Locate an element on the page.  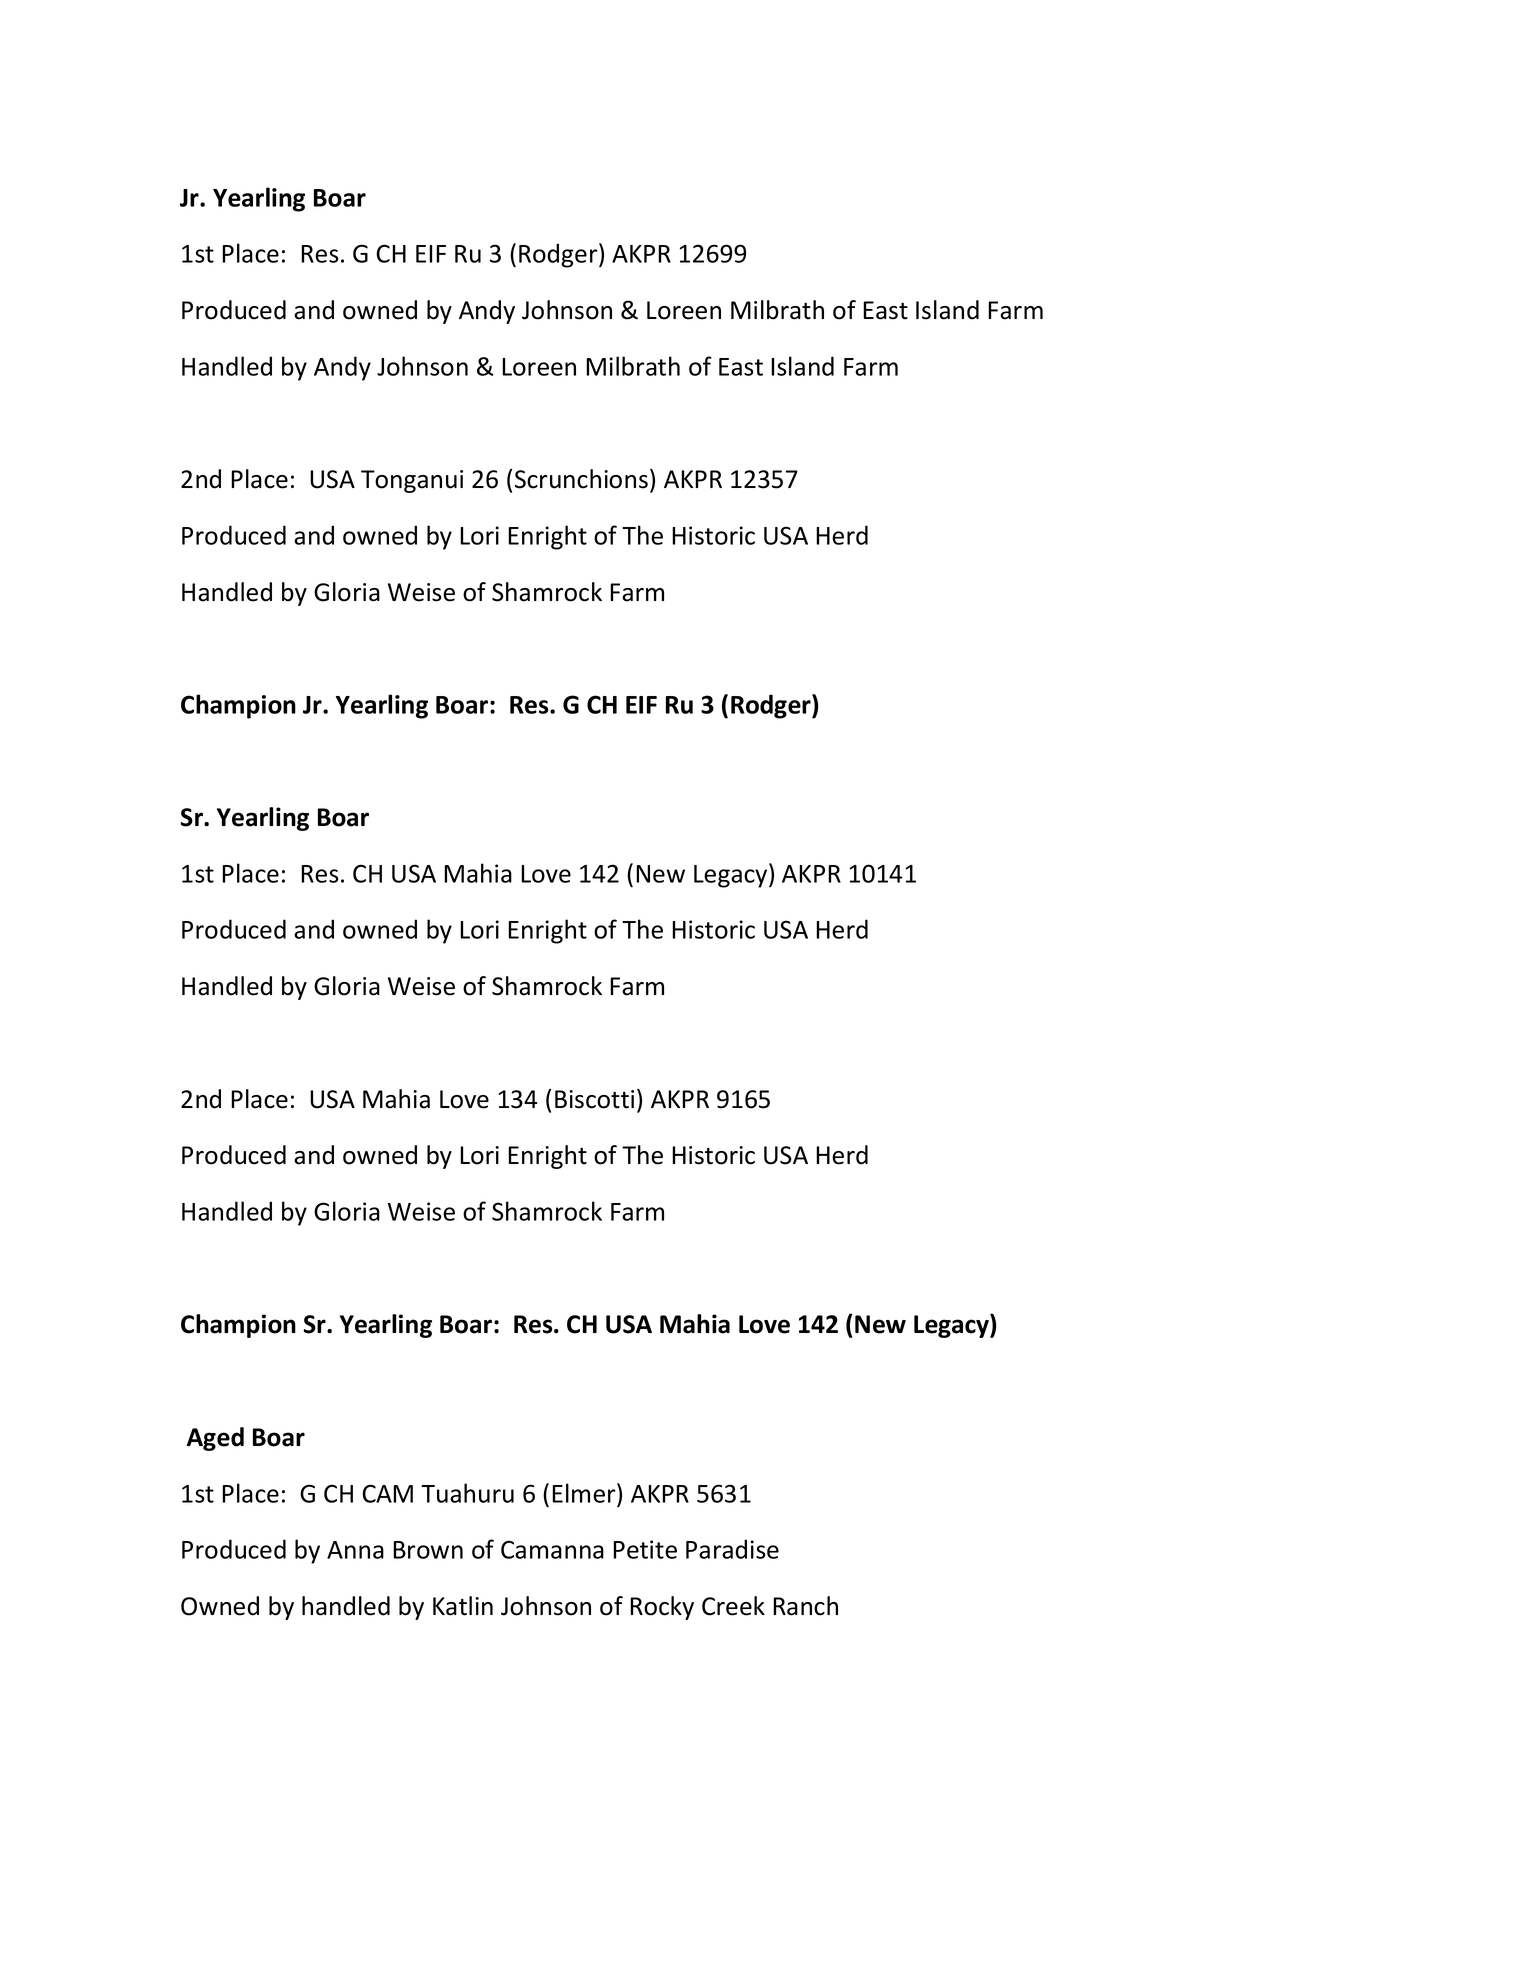
Paradise is located at coordinates (732, 1549).
